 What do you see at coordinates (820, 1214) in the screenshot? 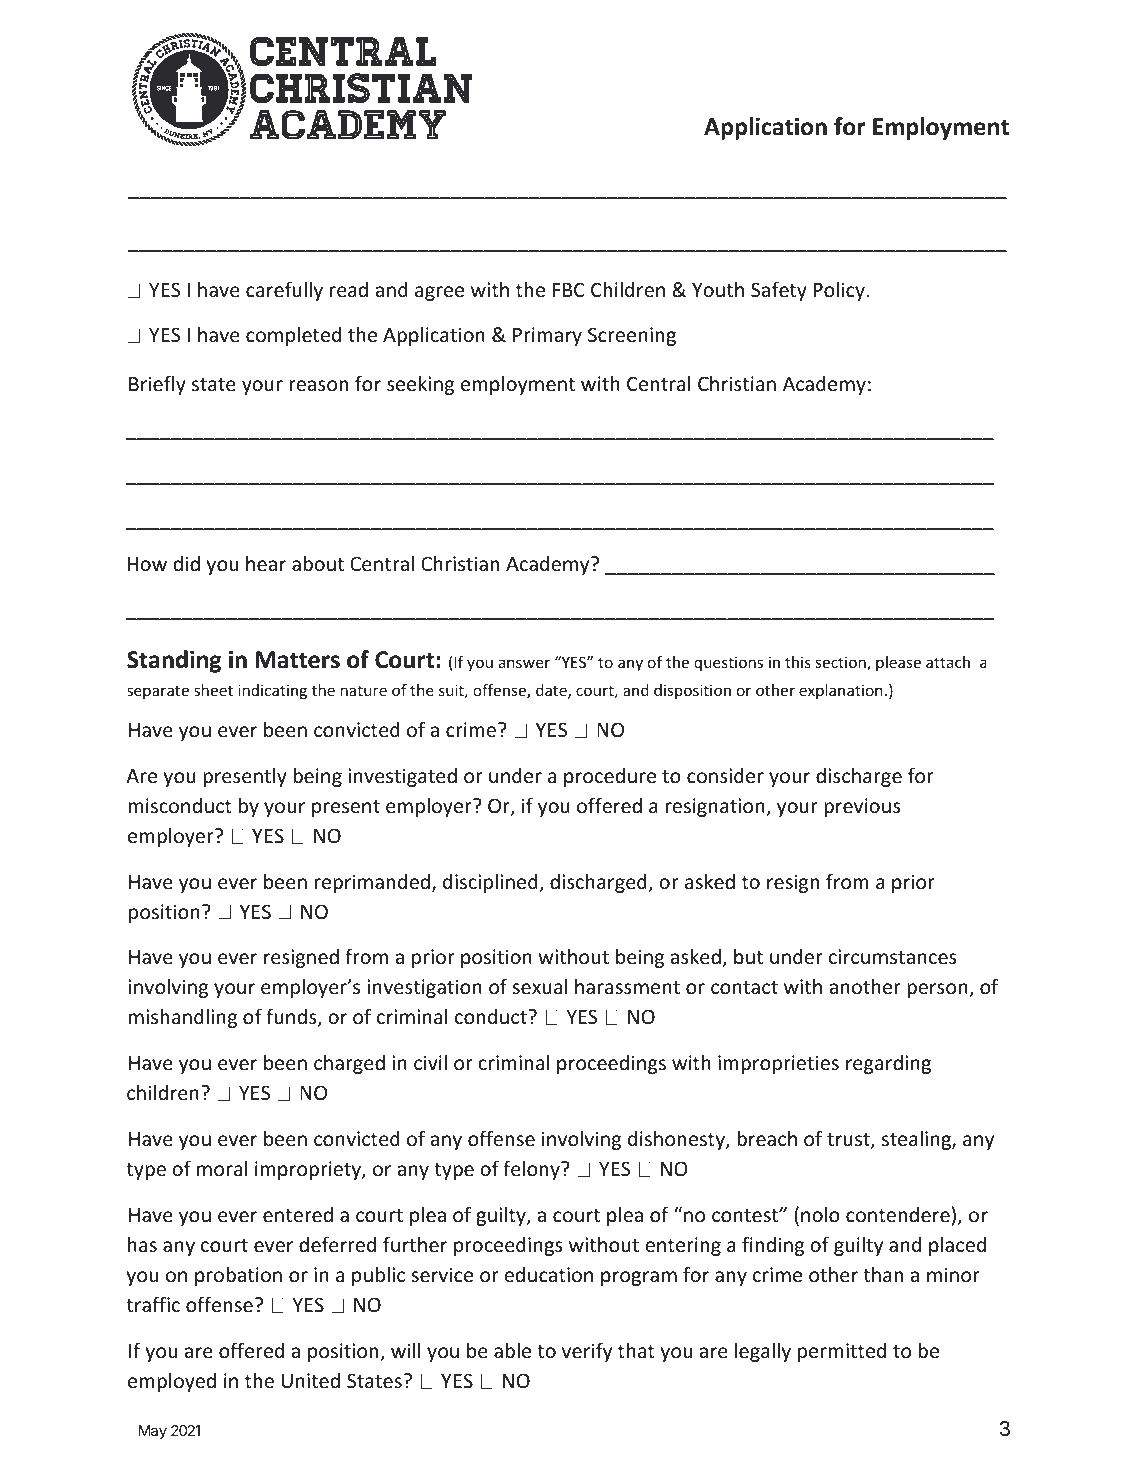
I see `nolo` at bounding box center [820, 1214].
